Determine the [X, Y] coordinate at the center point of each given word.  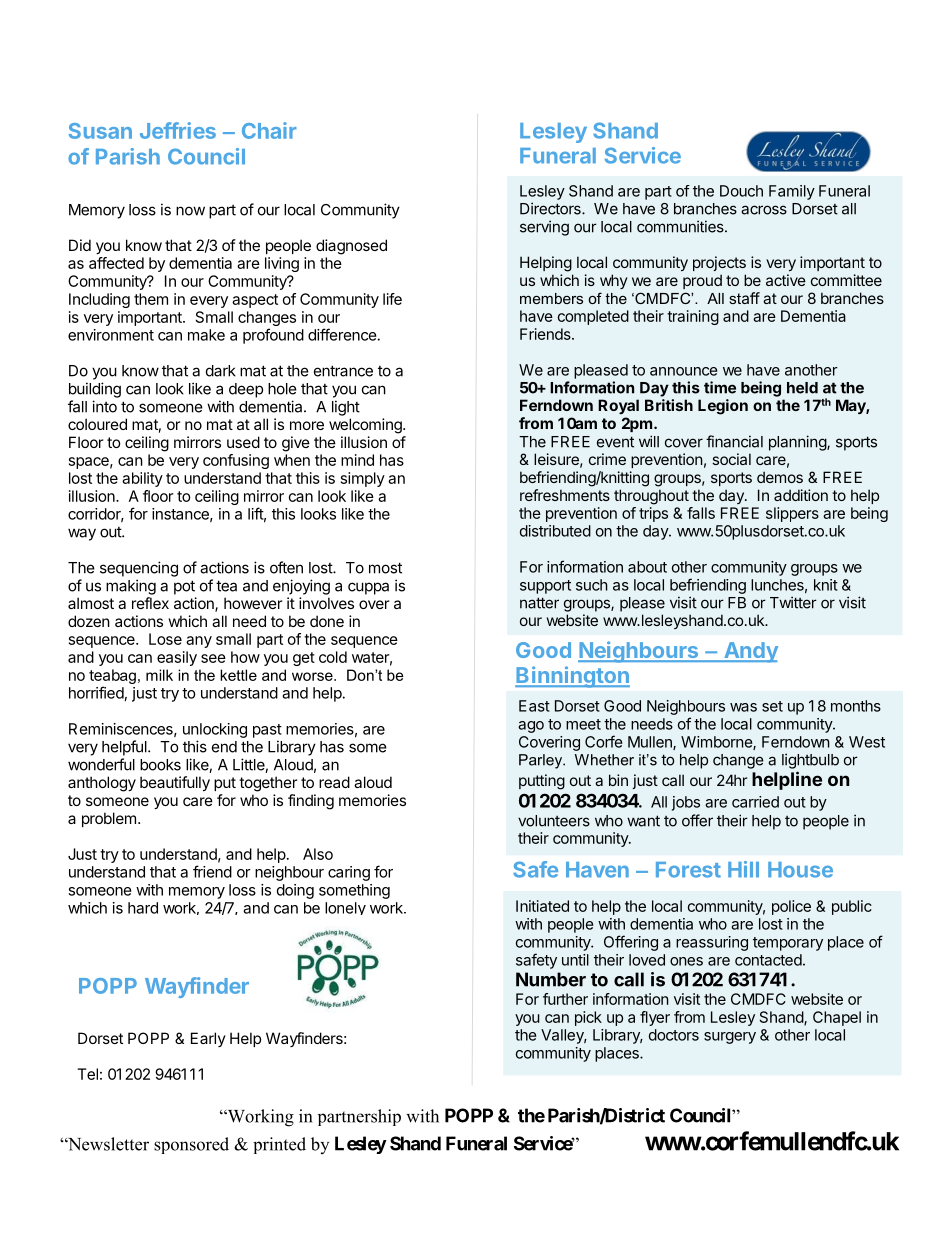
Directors [551, 208]
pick [588, 1018]
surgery [730, 1038]
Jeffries [178, 130]
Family [792, 192]
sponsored [191, 1145]
